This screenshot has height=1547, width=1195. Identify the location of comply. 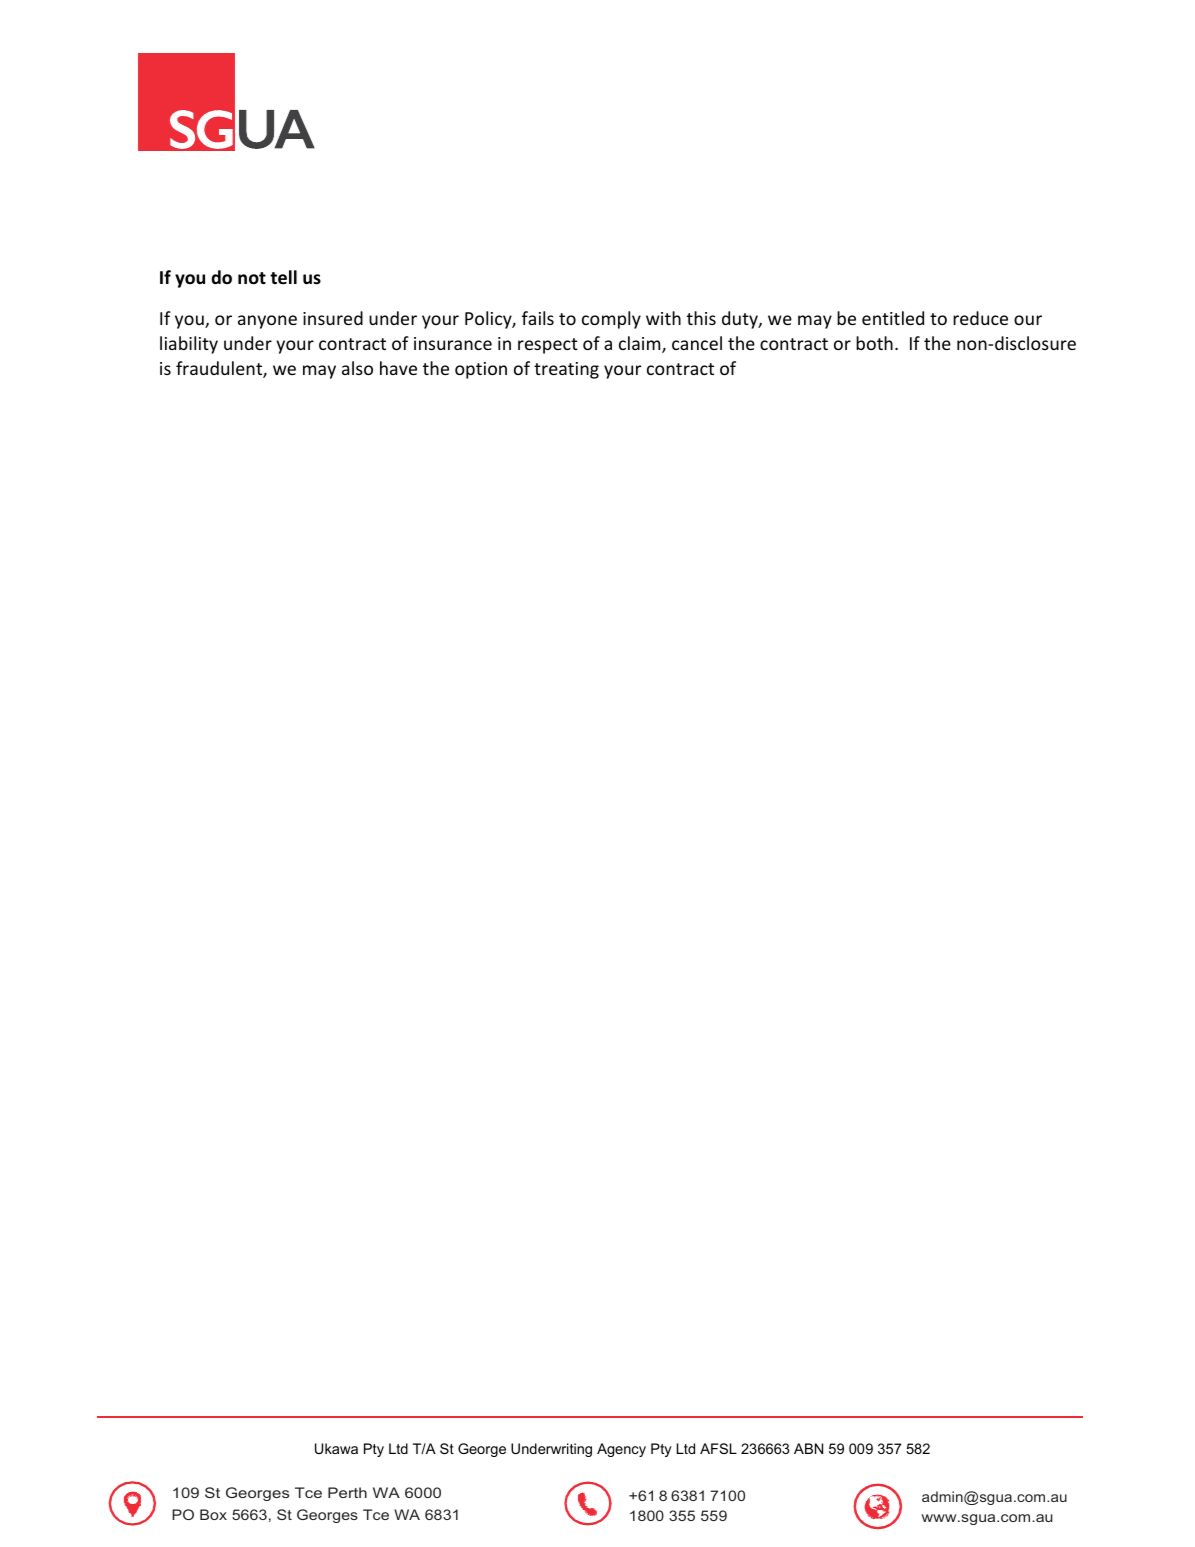
(611, 320).
